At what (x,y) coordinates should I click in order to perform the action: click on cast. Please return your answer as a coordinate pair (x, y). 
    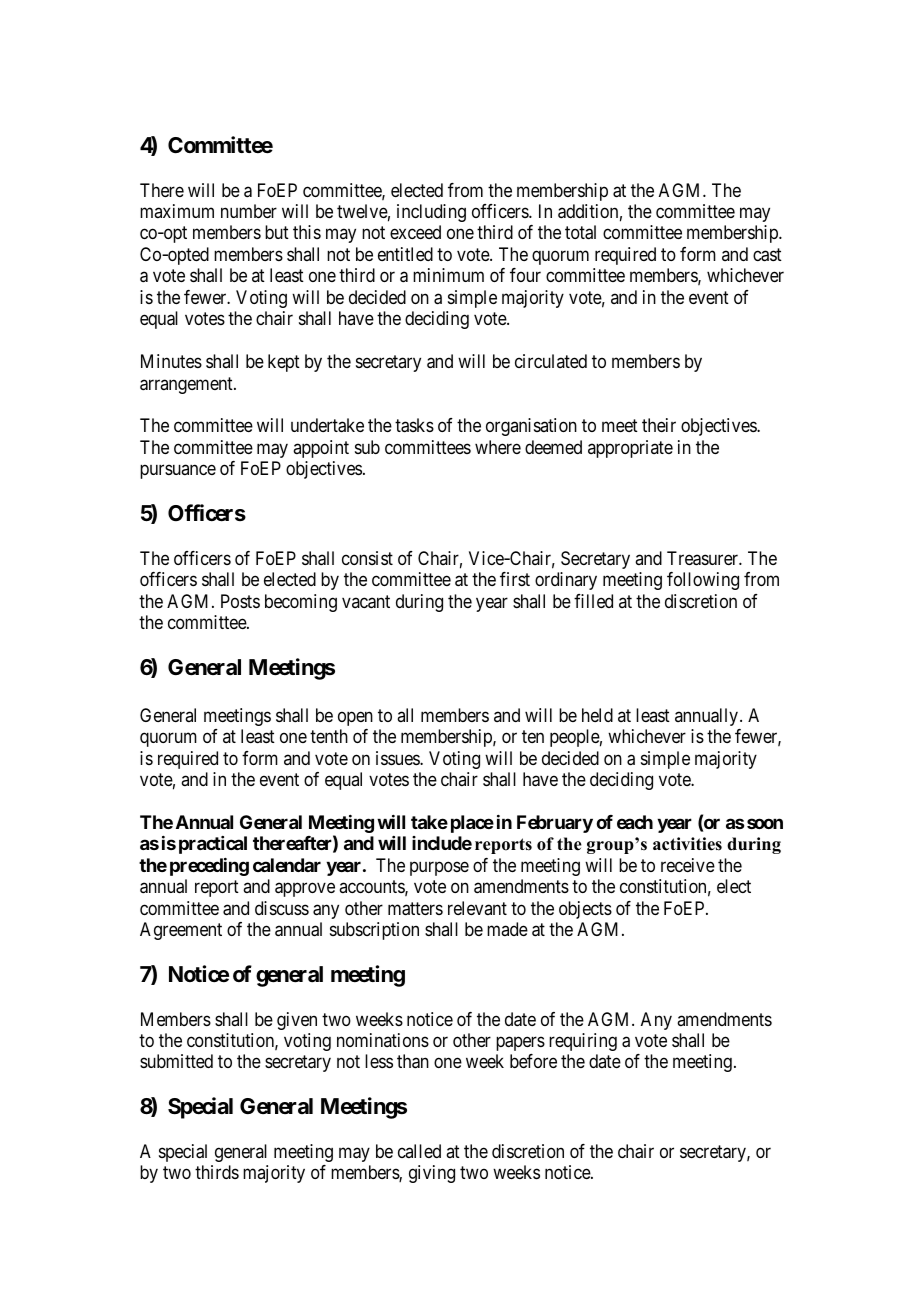
    Looking at the image, I should click on (767, 255).
